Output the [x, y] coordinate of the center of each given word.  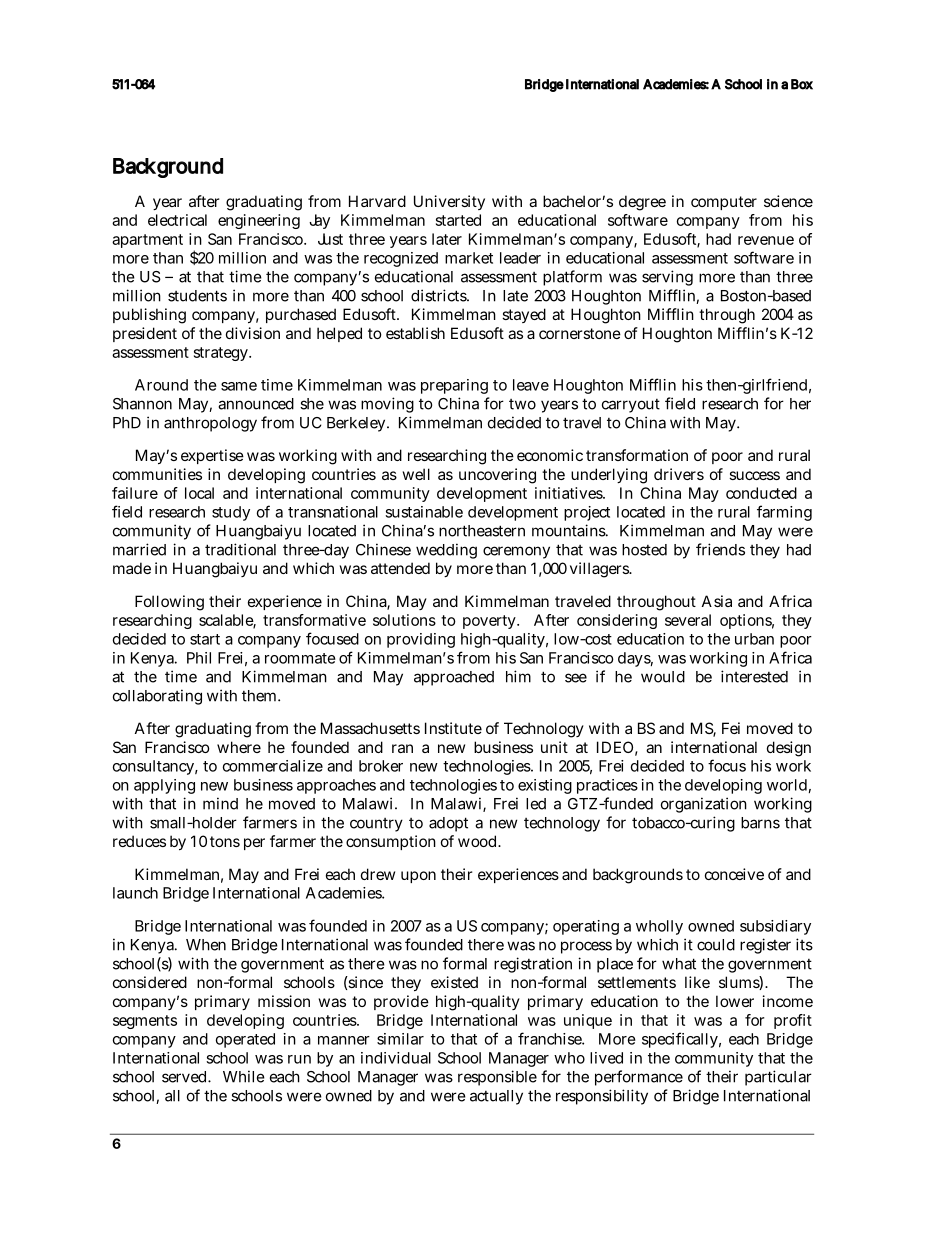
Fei [731, 728]
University [449, 202]
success [754, 475]
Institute [453, 728]
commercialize [273, 766]
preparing [454, 386]
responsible [497, 1078]
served [184, 1077]
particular [778, 1078]
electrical [177, 220]
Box [802, 84]
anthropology [210, 424]
